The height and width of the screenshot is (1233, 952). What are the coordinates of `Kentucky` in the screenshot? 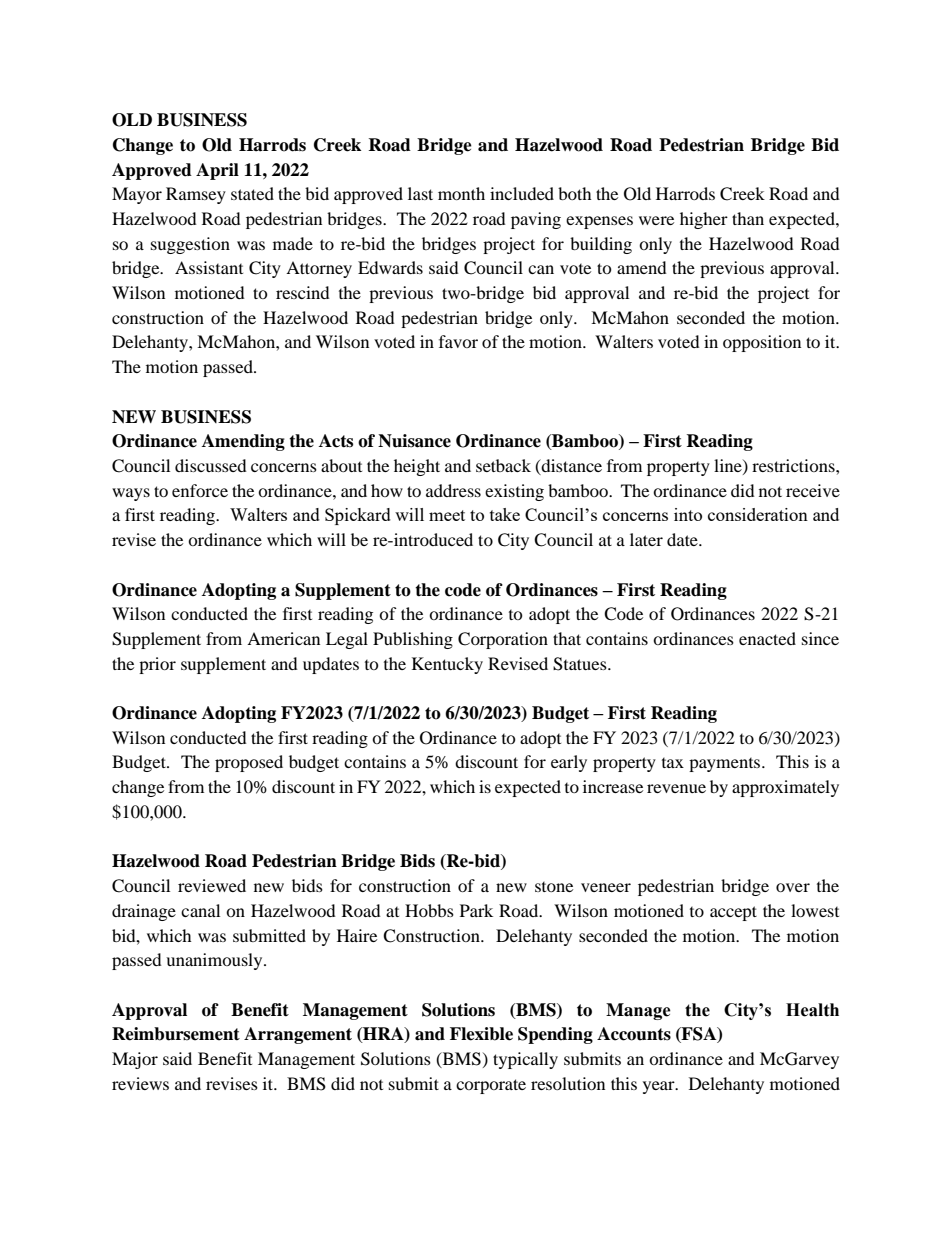 It's located at (447, 665).
